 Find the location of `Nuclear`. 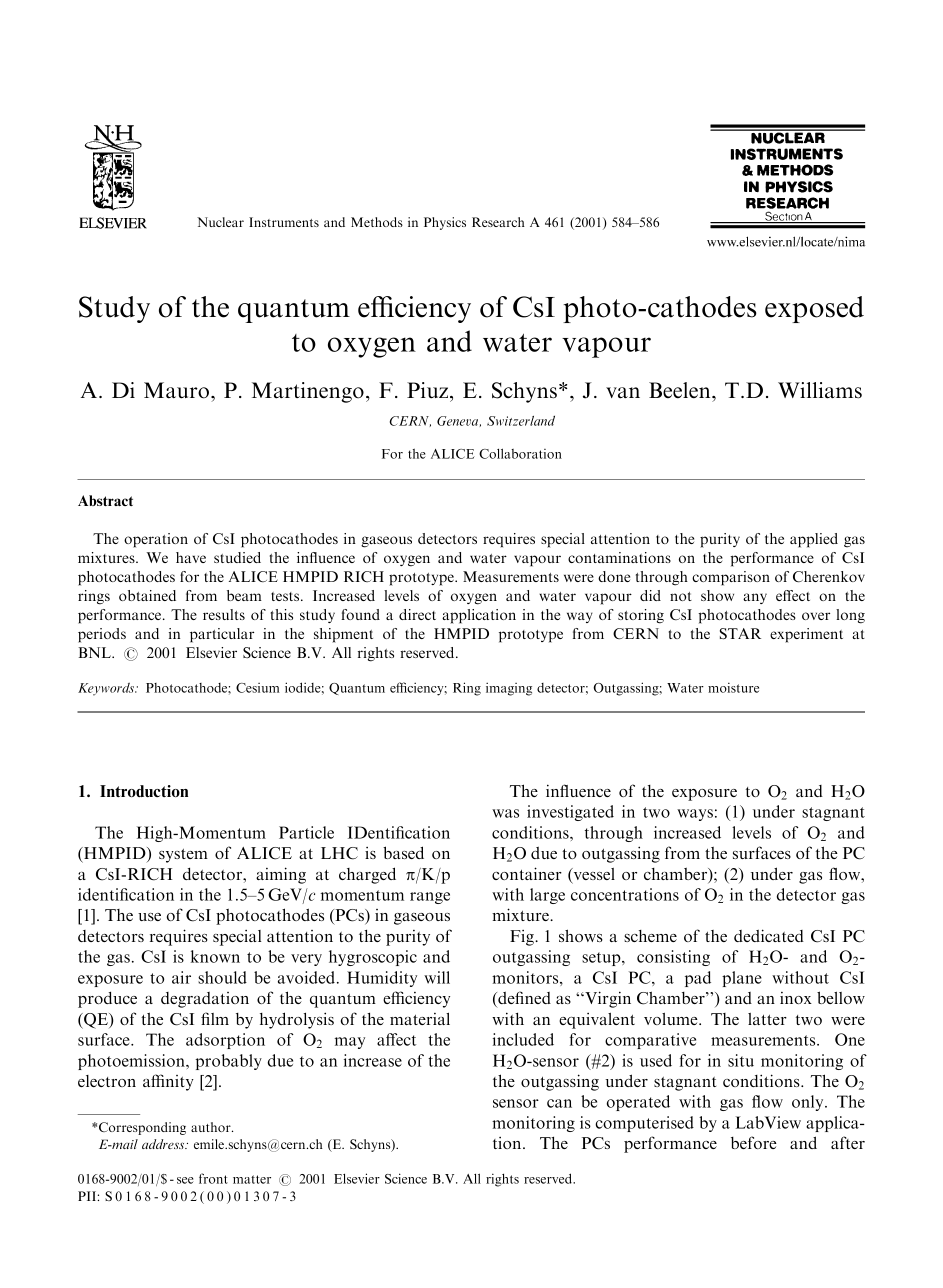

Nuclear is located at coordinates (220, 222).
